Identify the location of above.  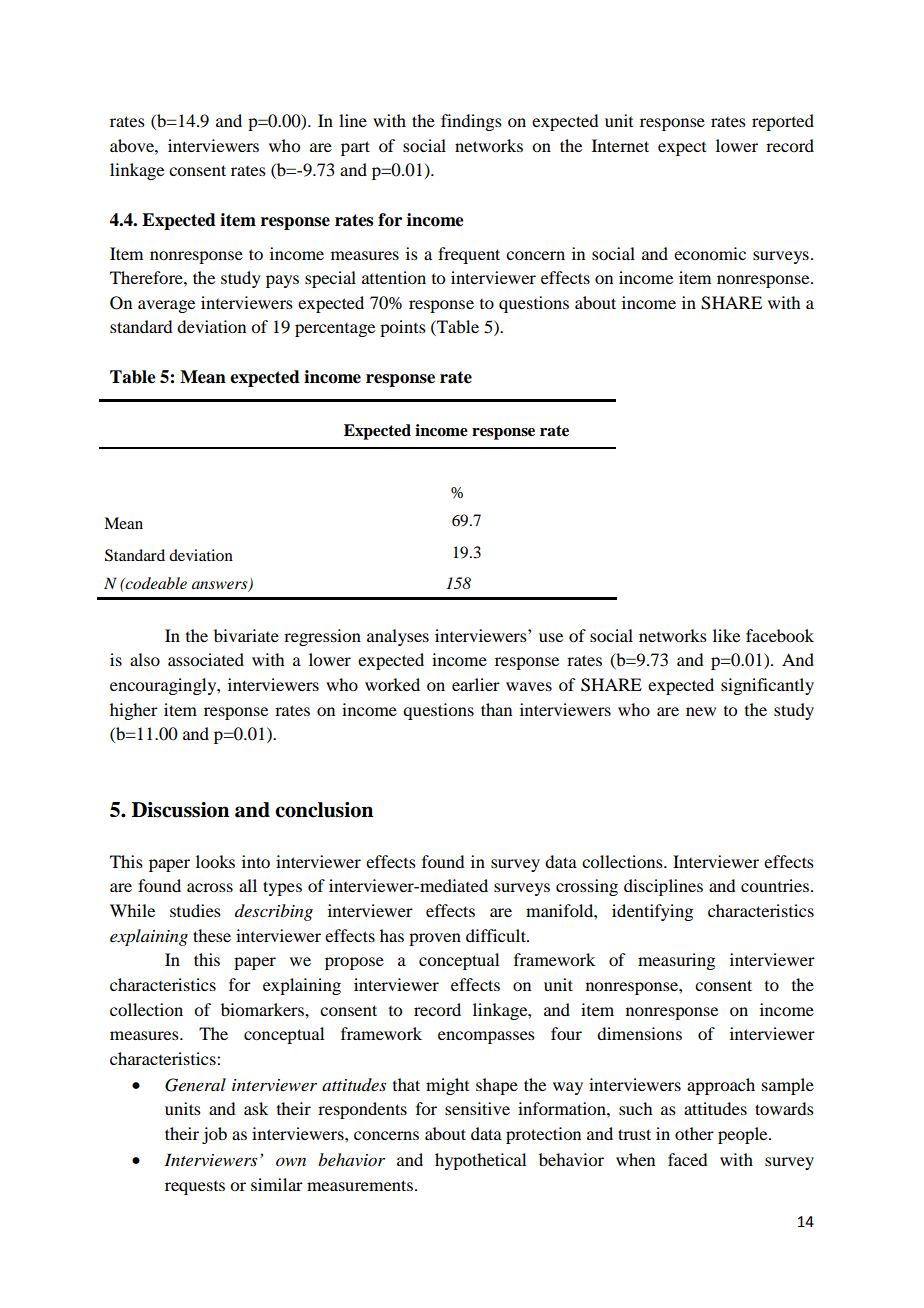
(133, 145).
